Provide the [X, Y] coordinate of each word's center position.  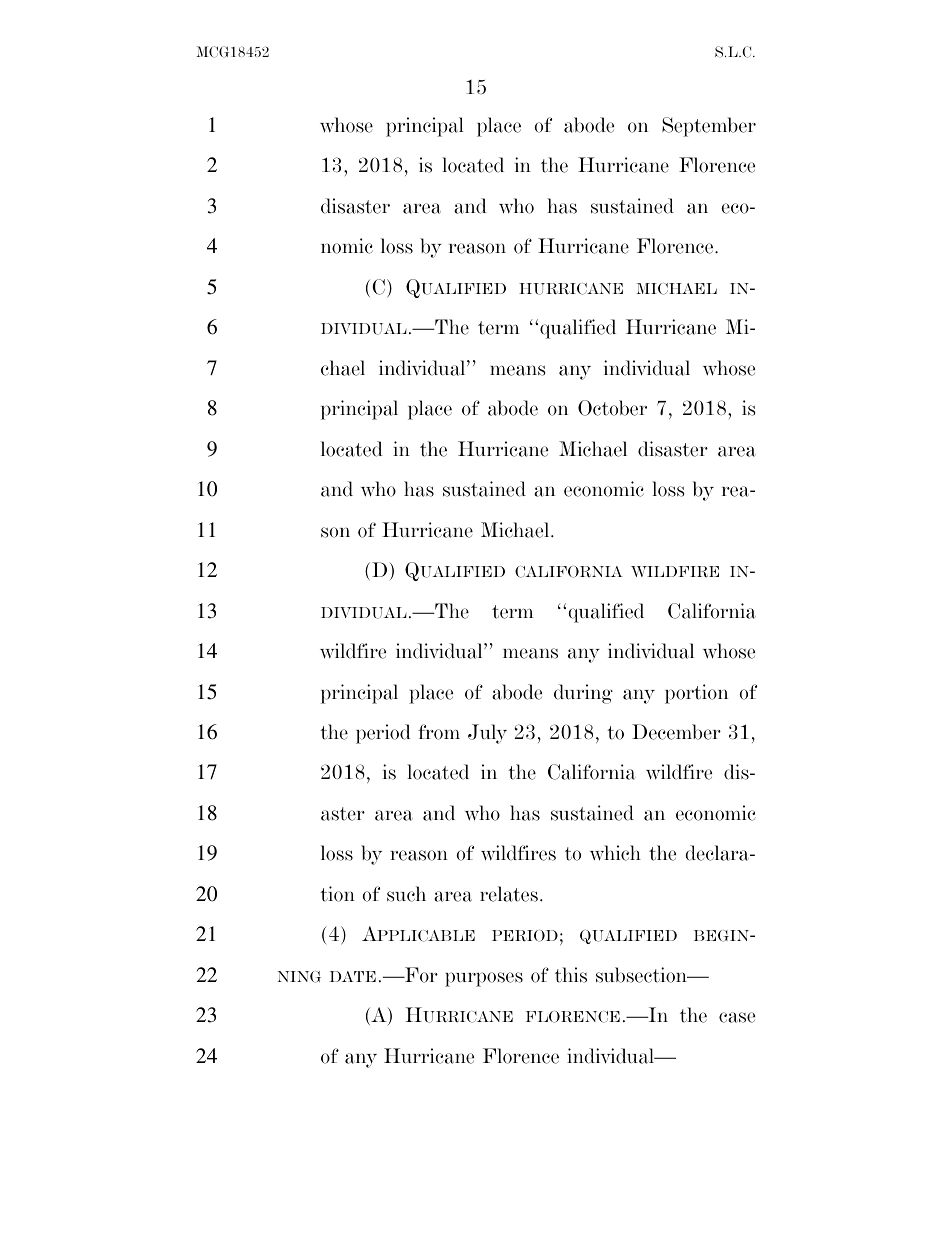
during [583, 694]
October [612, 408]
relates [509, 894]
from [439, 732]
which [615, 853]
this [571, 975]
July [487, 734]
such [406, 894]
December [676, 732]
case [737, 1017]
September [709, 127]
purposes [484, 979]
